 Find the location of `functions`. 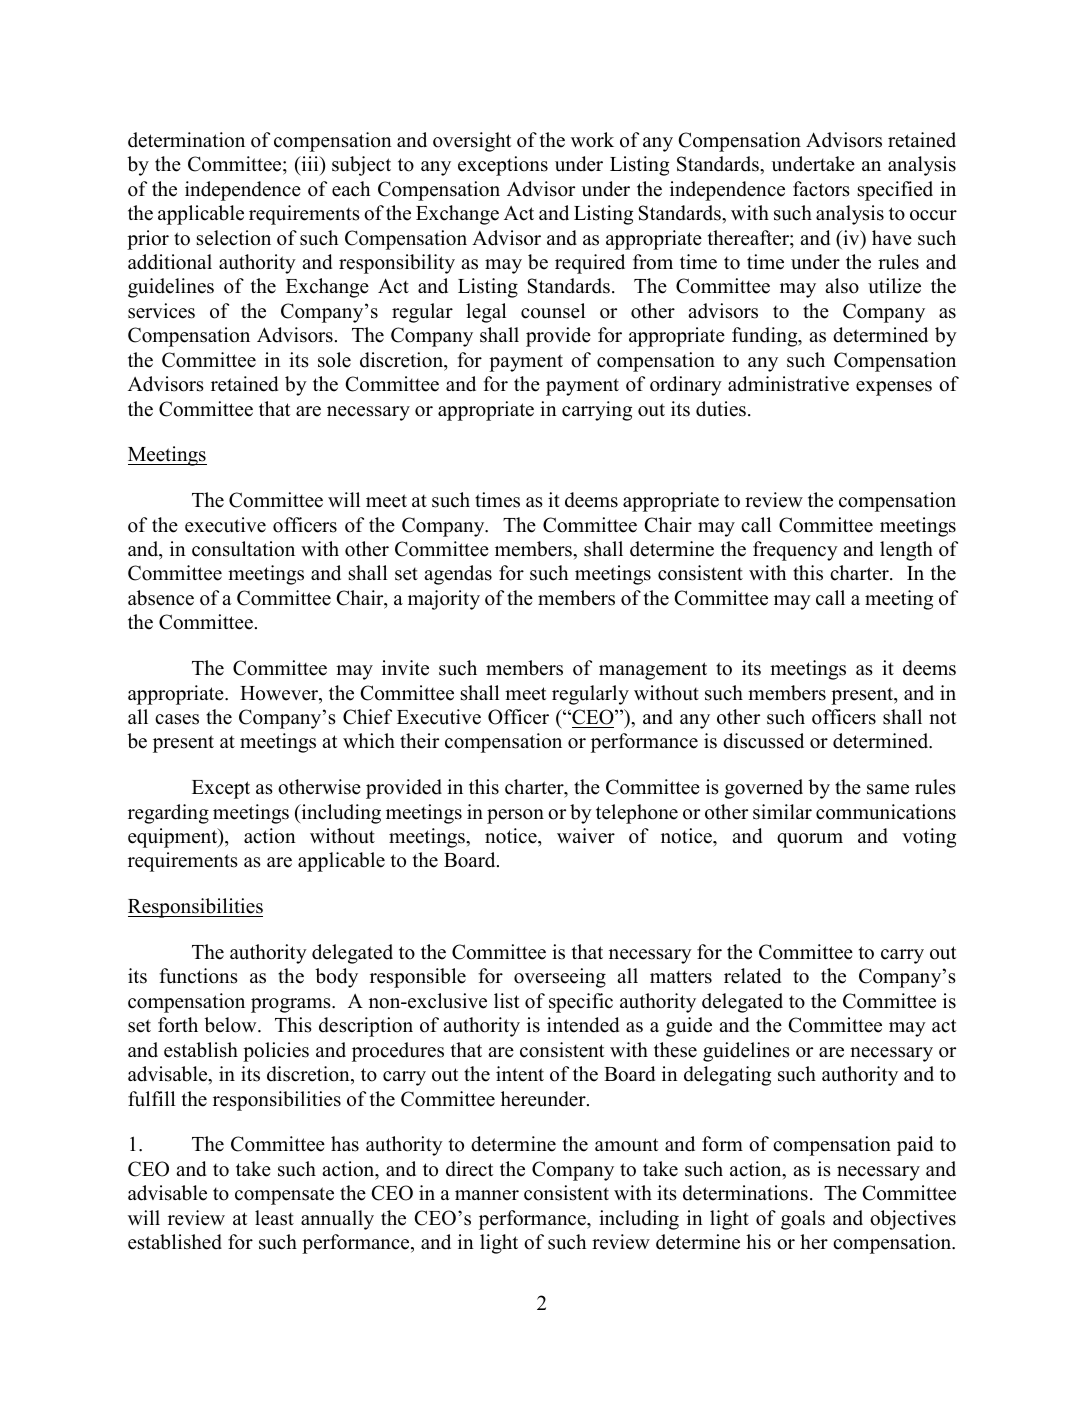

functions is located at coordinates (198, 976).
